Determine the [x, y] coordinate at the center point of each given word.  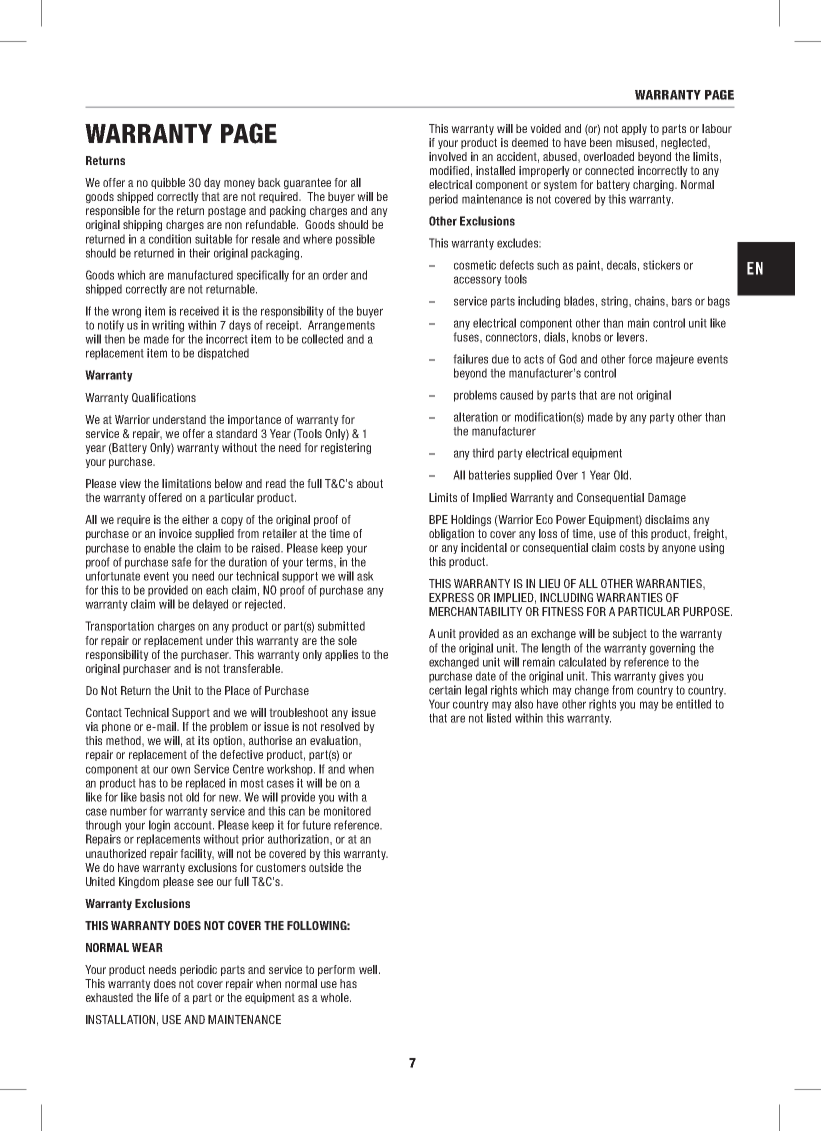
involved [448, 156]
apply [634, 129]
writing [168, 326]
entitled [693, 704]
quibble [168, 183]
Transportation [119, 627]
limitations [186, 483]
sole [347, 640]
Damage [667, 499]
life [162, 997]
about [370, 483]
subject [630, 635]
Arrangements [341, 326]
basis [152, 797]
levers [632, 337]
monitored [347, 811]
